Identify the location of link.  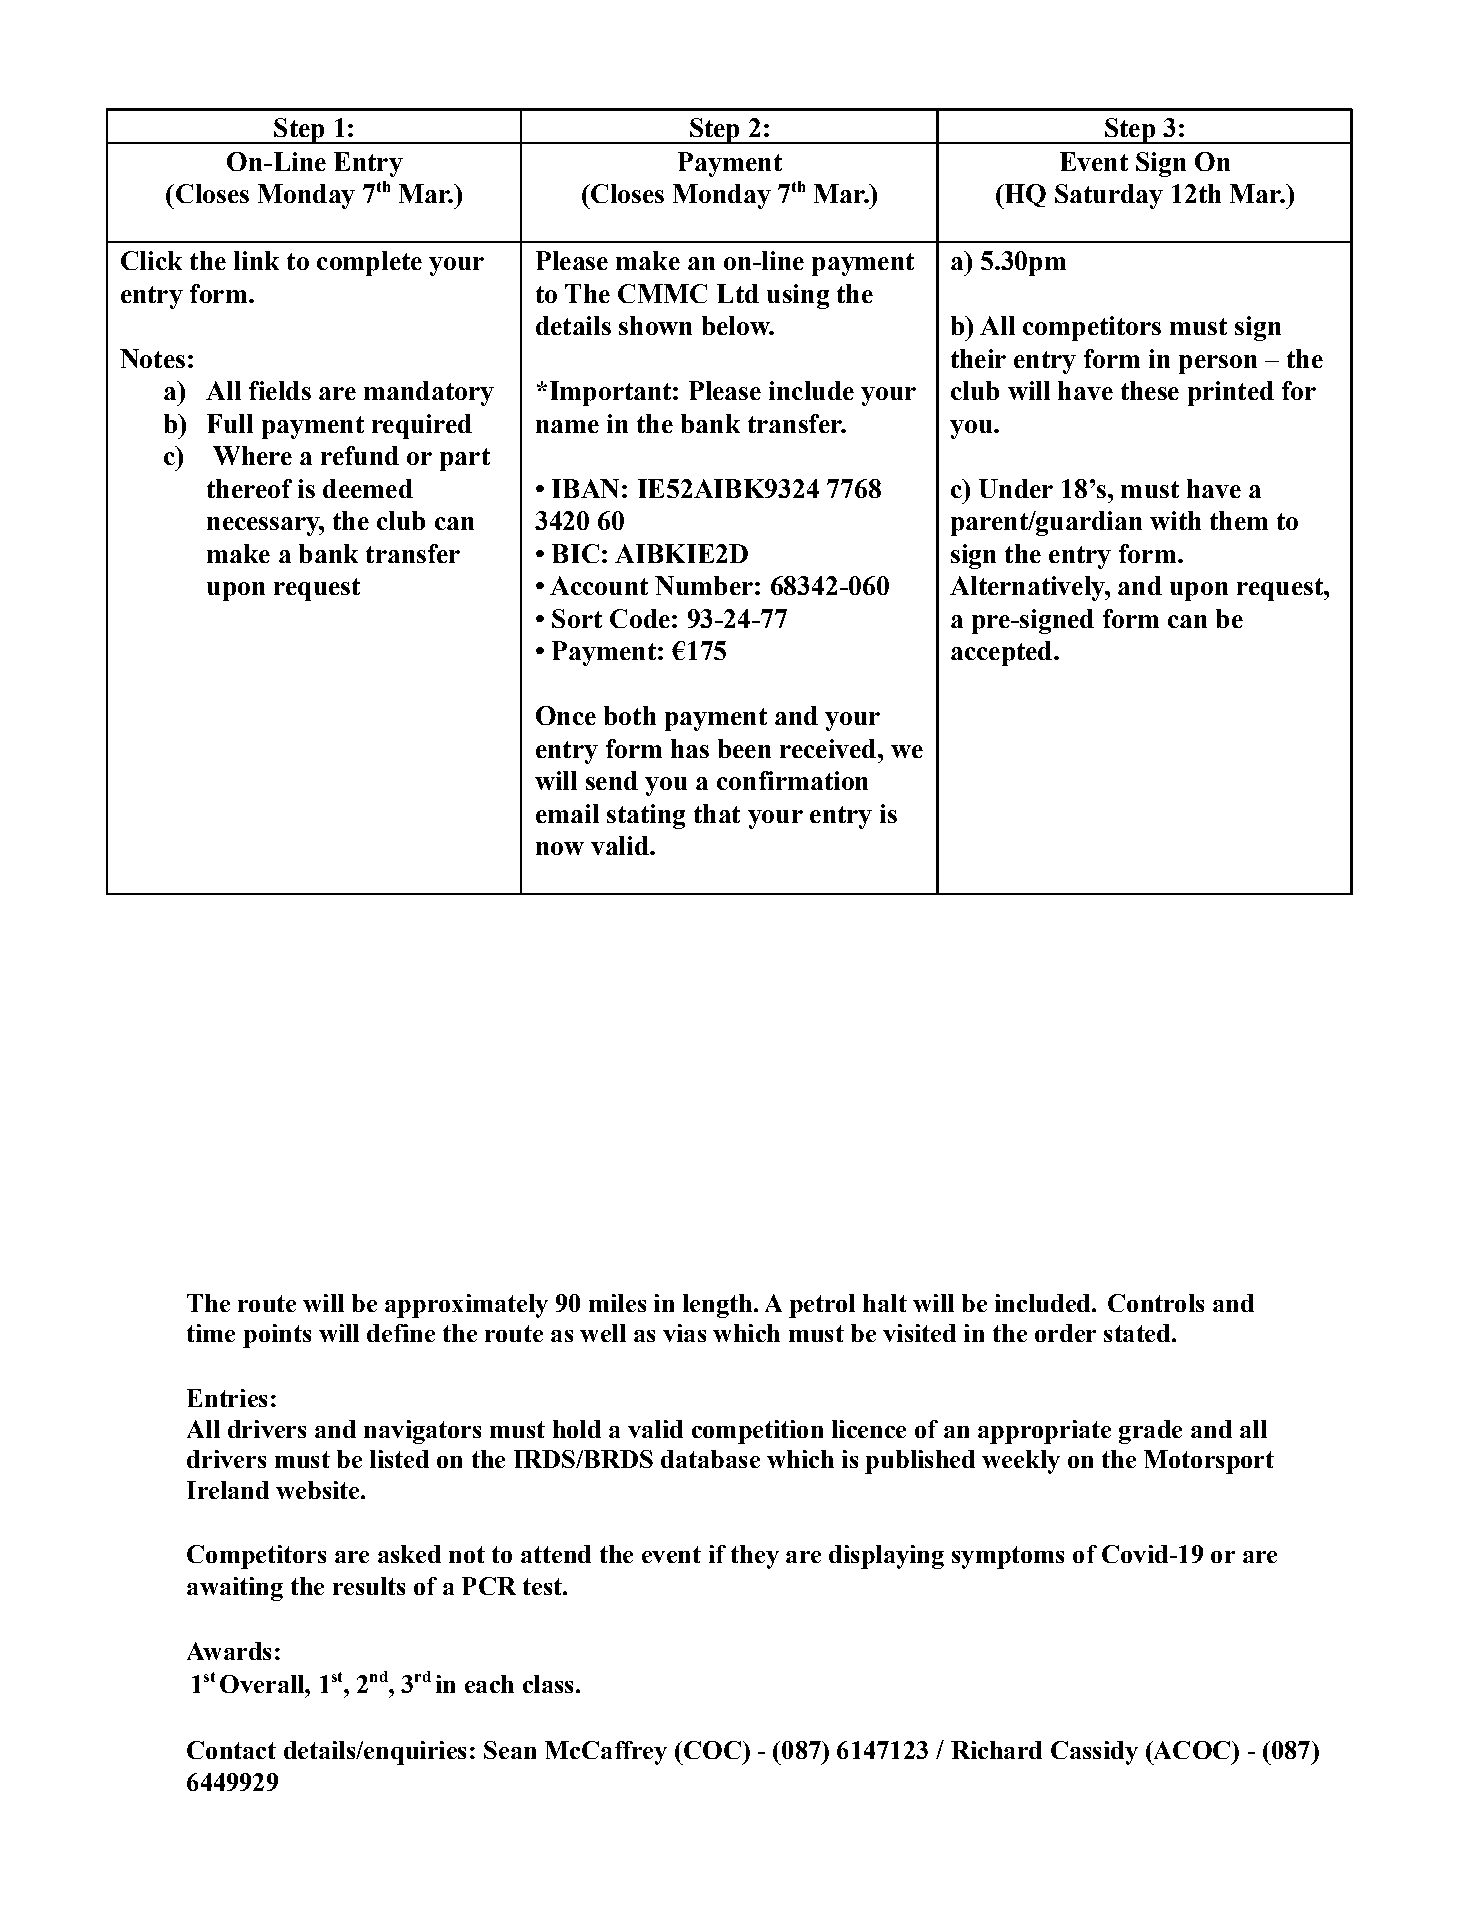
(256, 260).
